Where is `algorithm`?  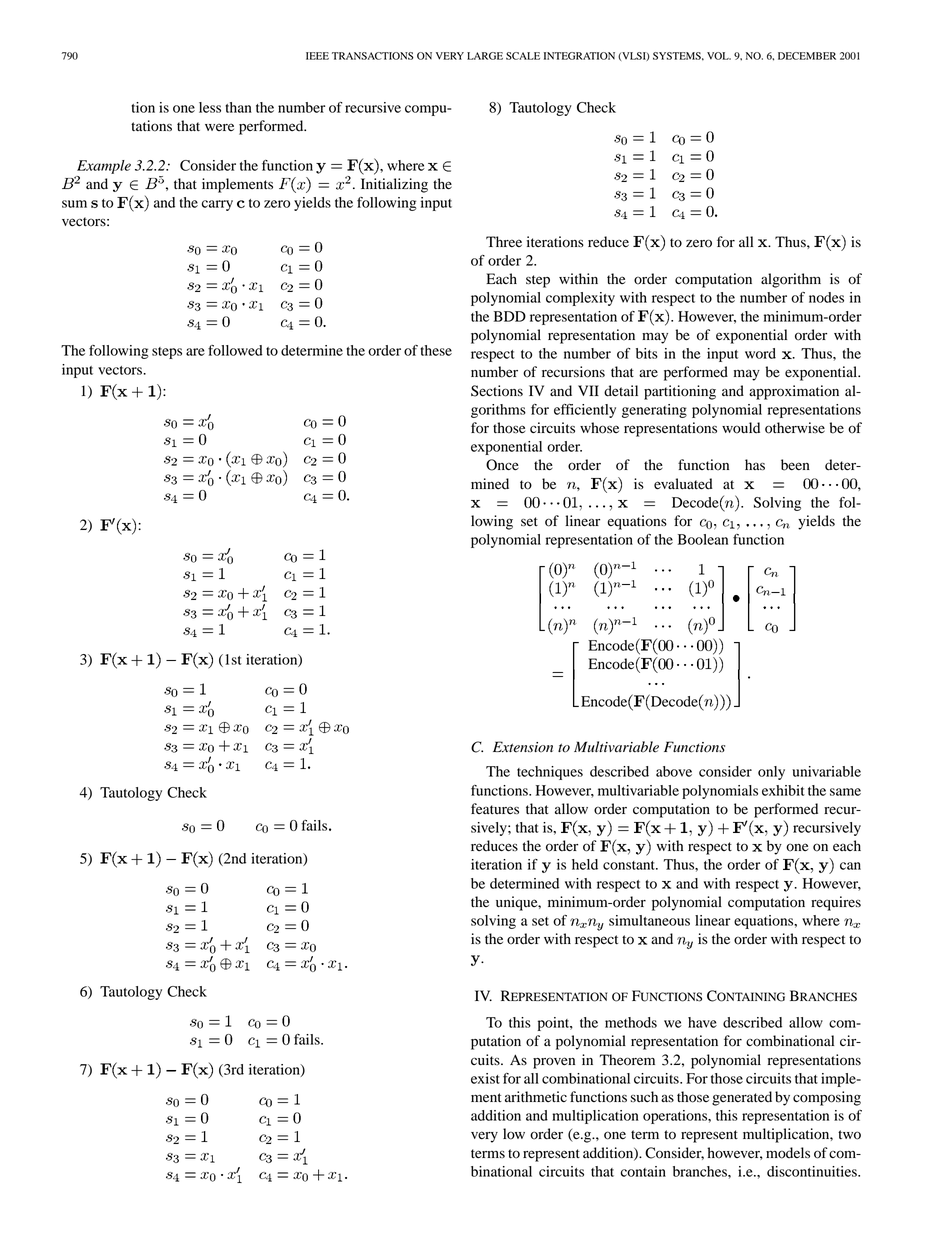
algorithm is located at coordinates (791, 280).
